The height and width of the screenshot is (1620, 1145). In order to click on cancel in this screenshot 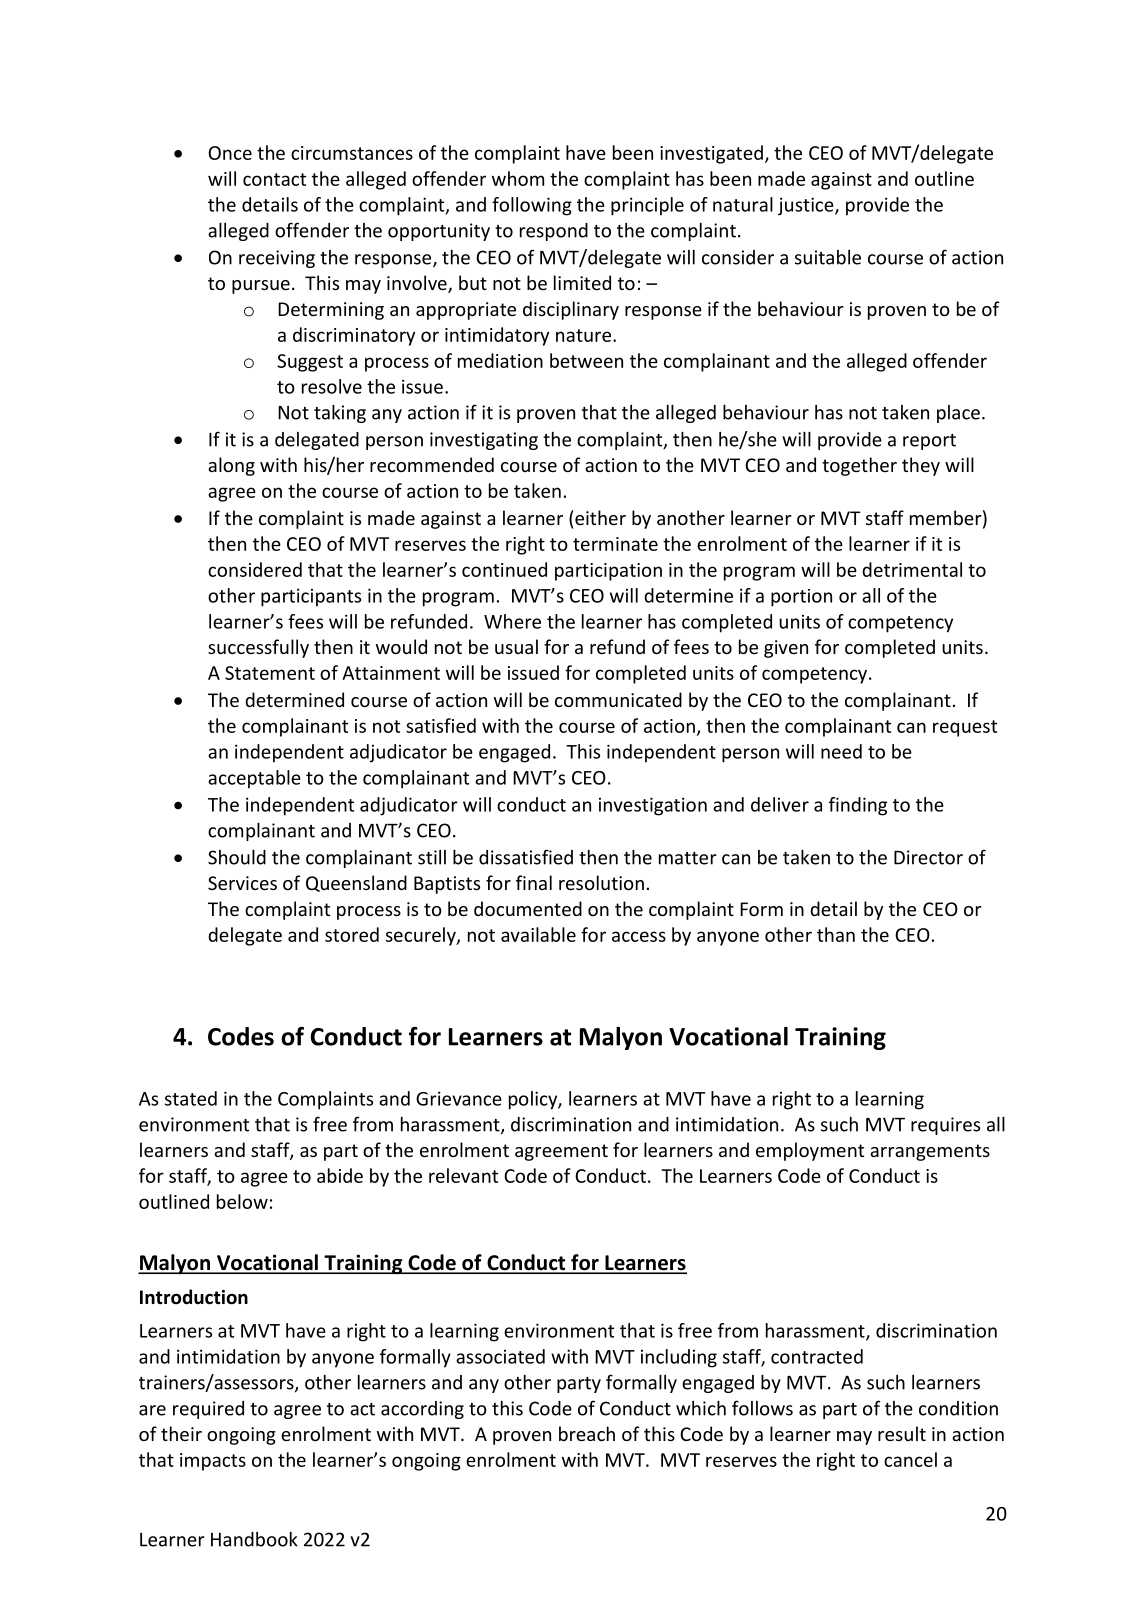, I will do `click(910, 1459)`.
